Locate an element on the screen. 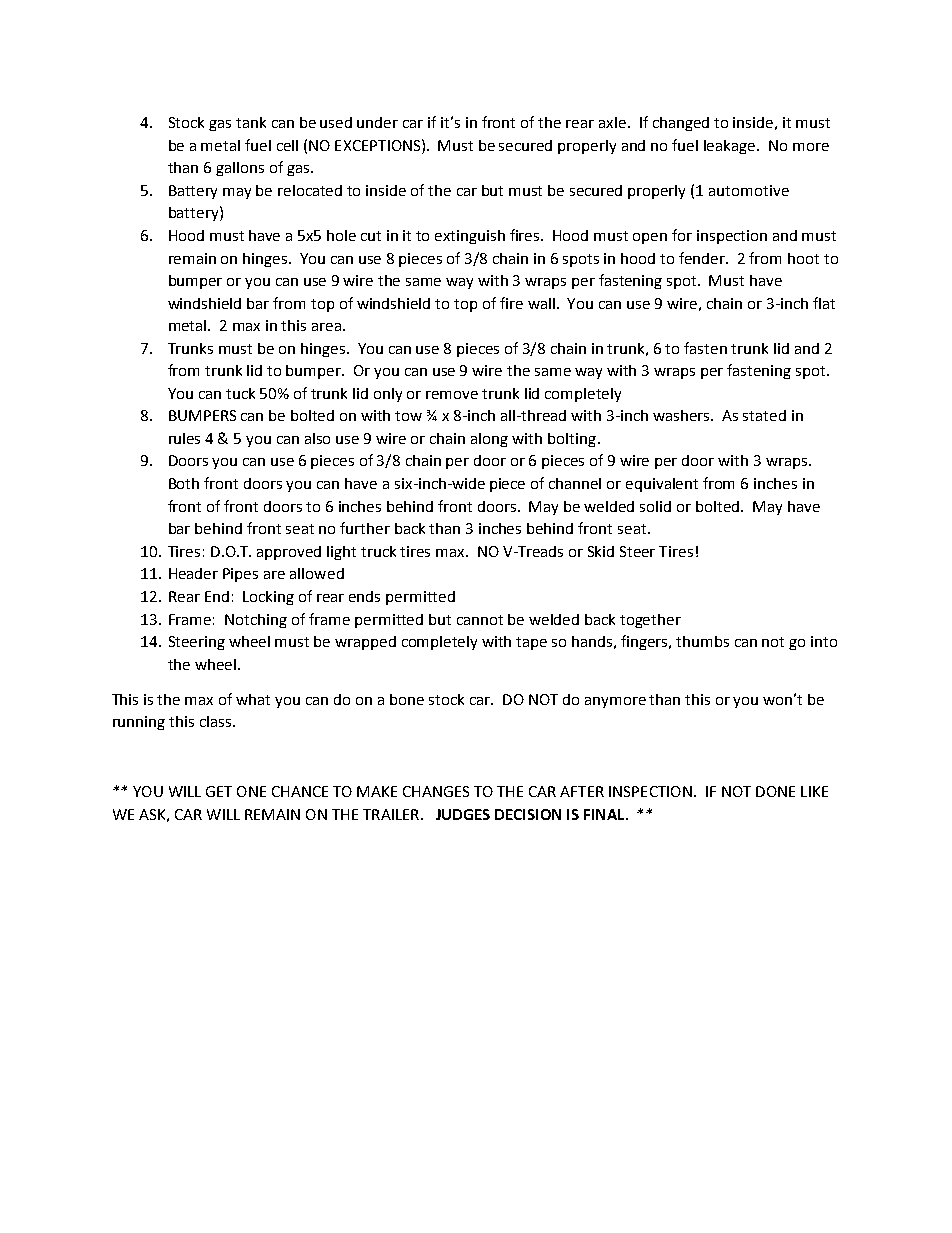  along is located at coordinates (489, 440).
